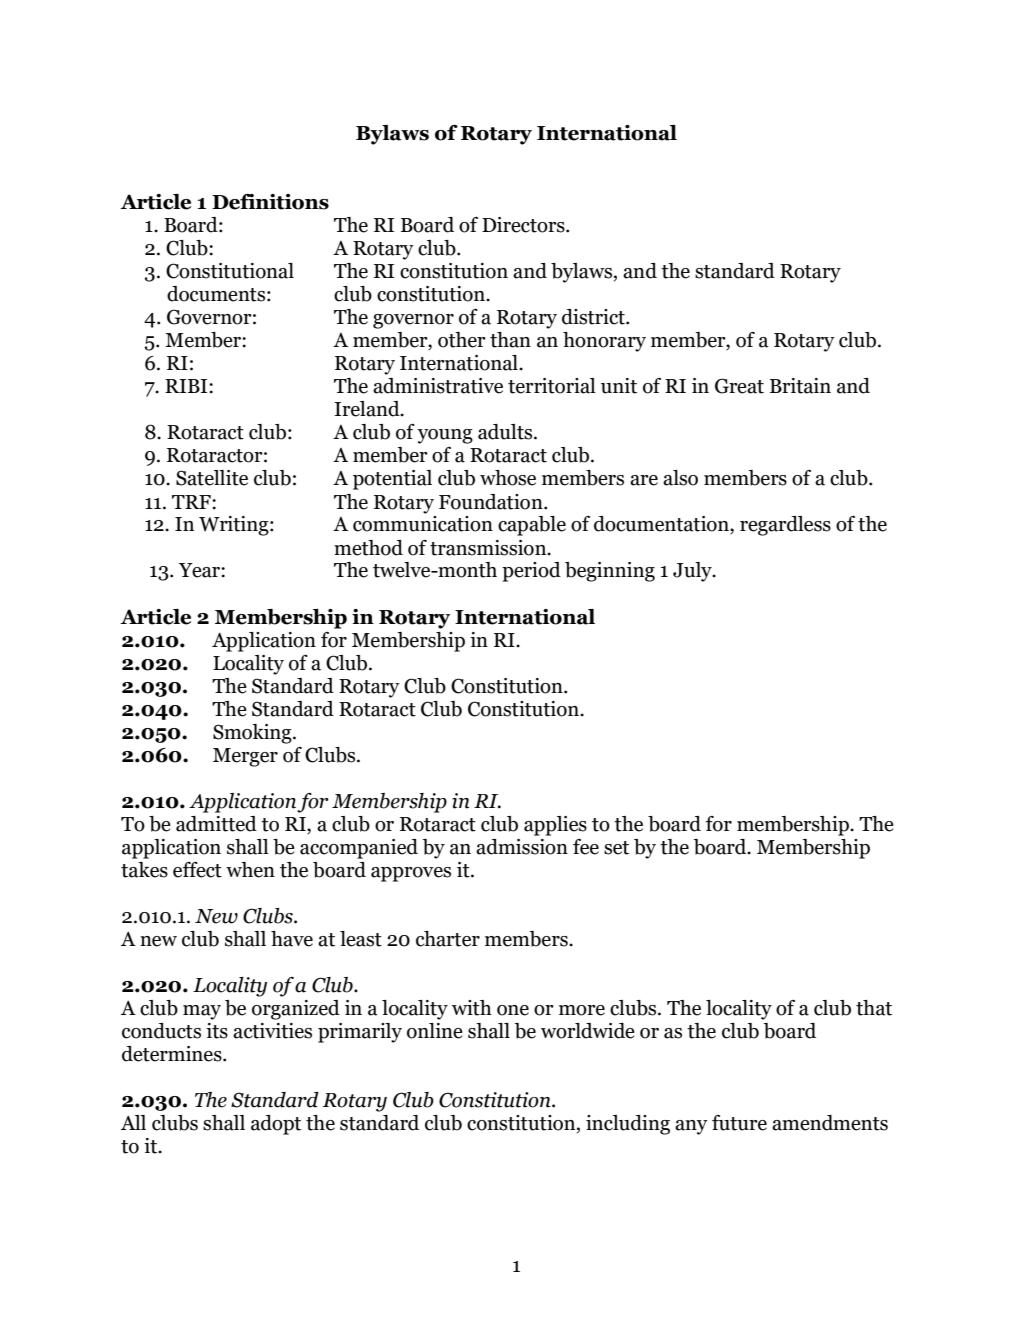 The image size is (1033, 1337). I want to click on set, so click(616, 848).
